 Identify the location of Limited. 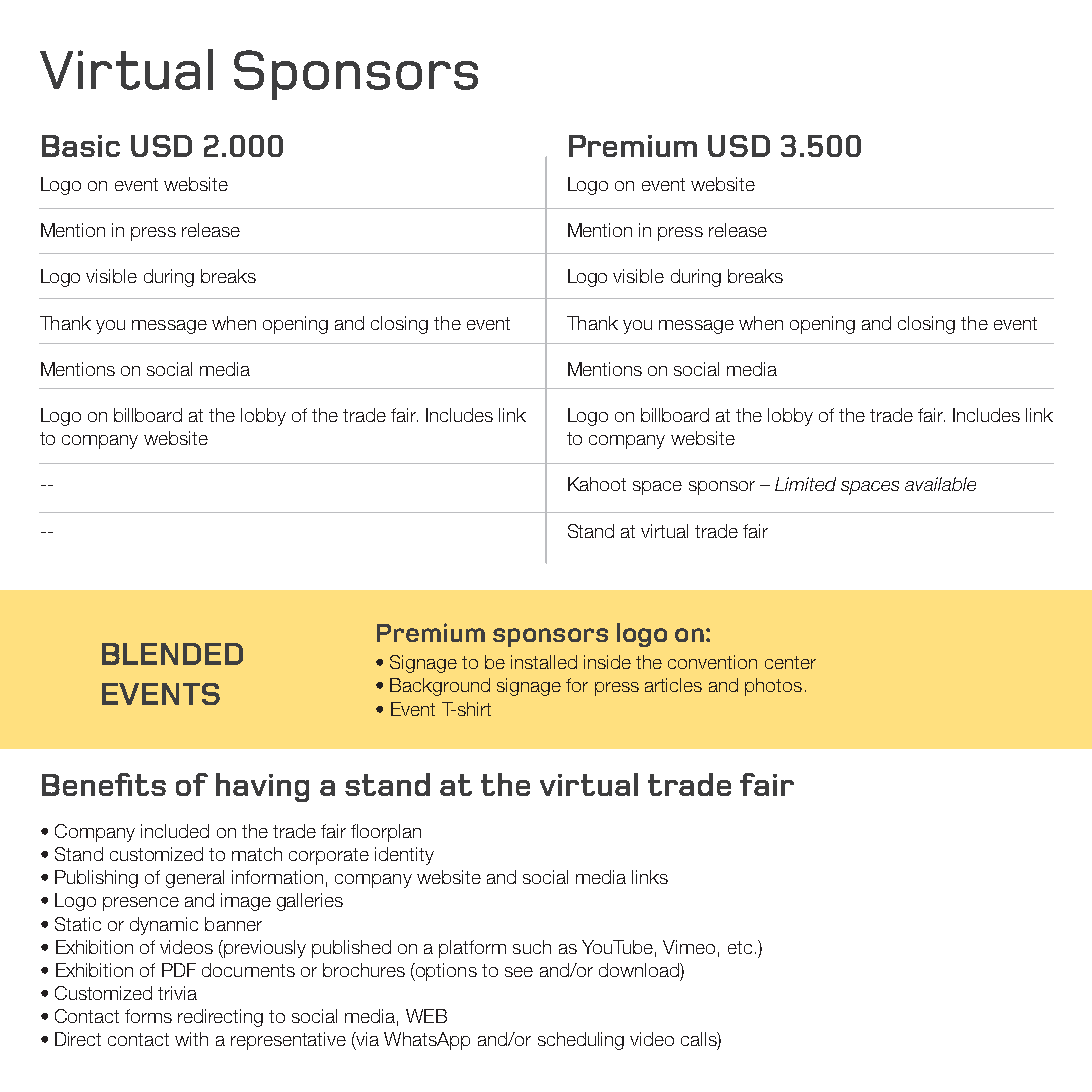
(805, 484).
